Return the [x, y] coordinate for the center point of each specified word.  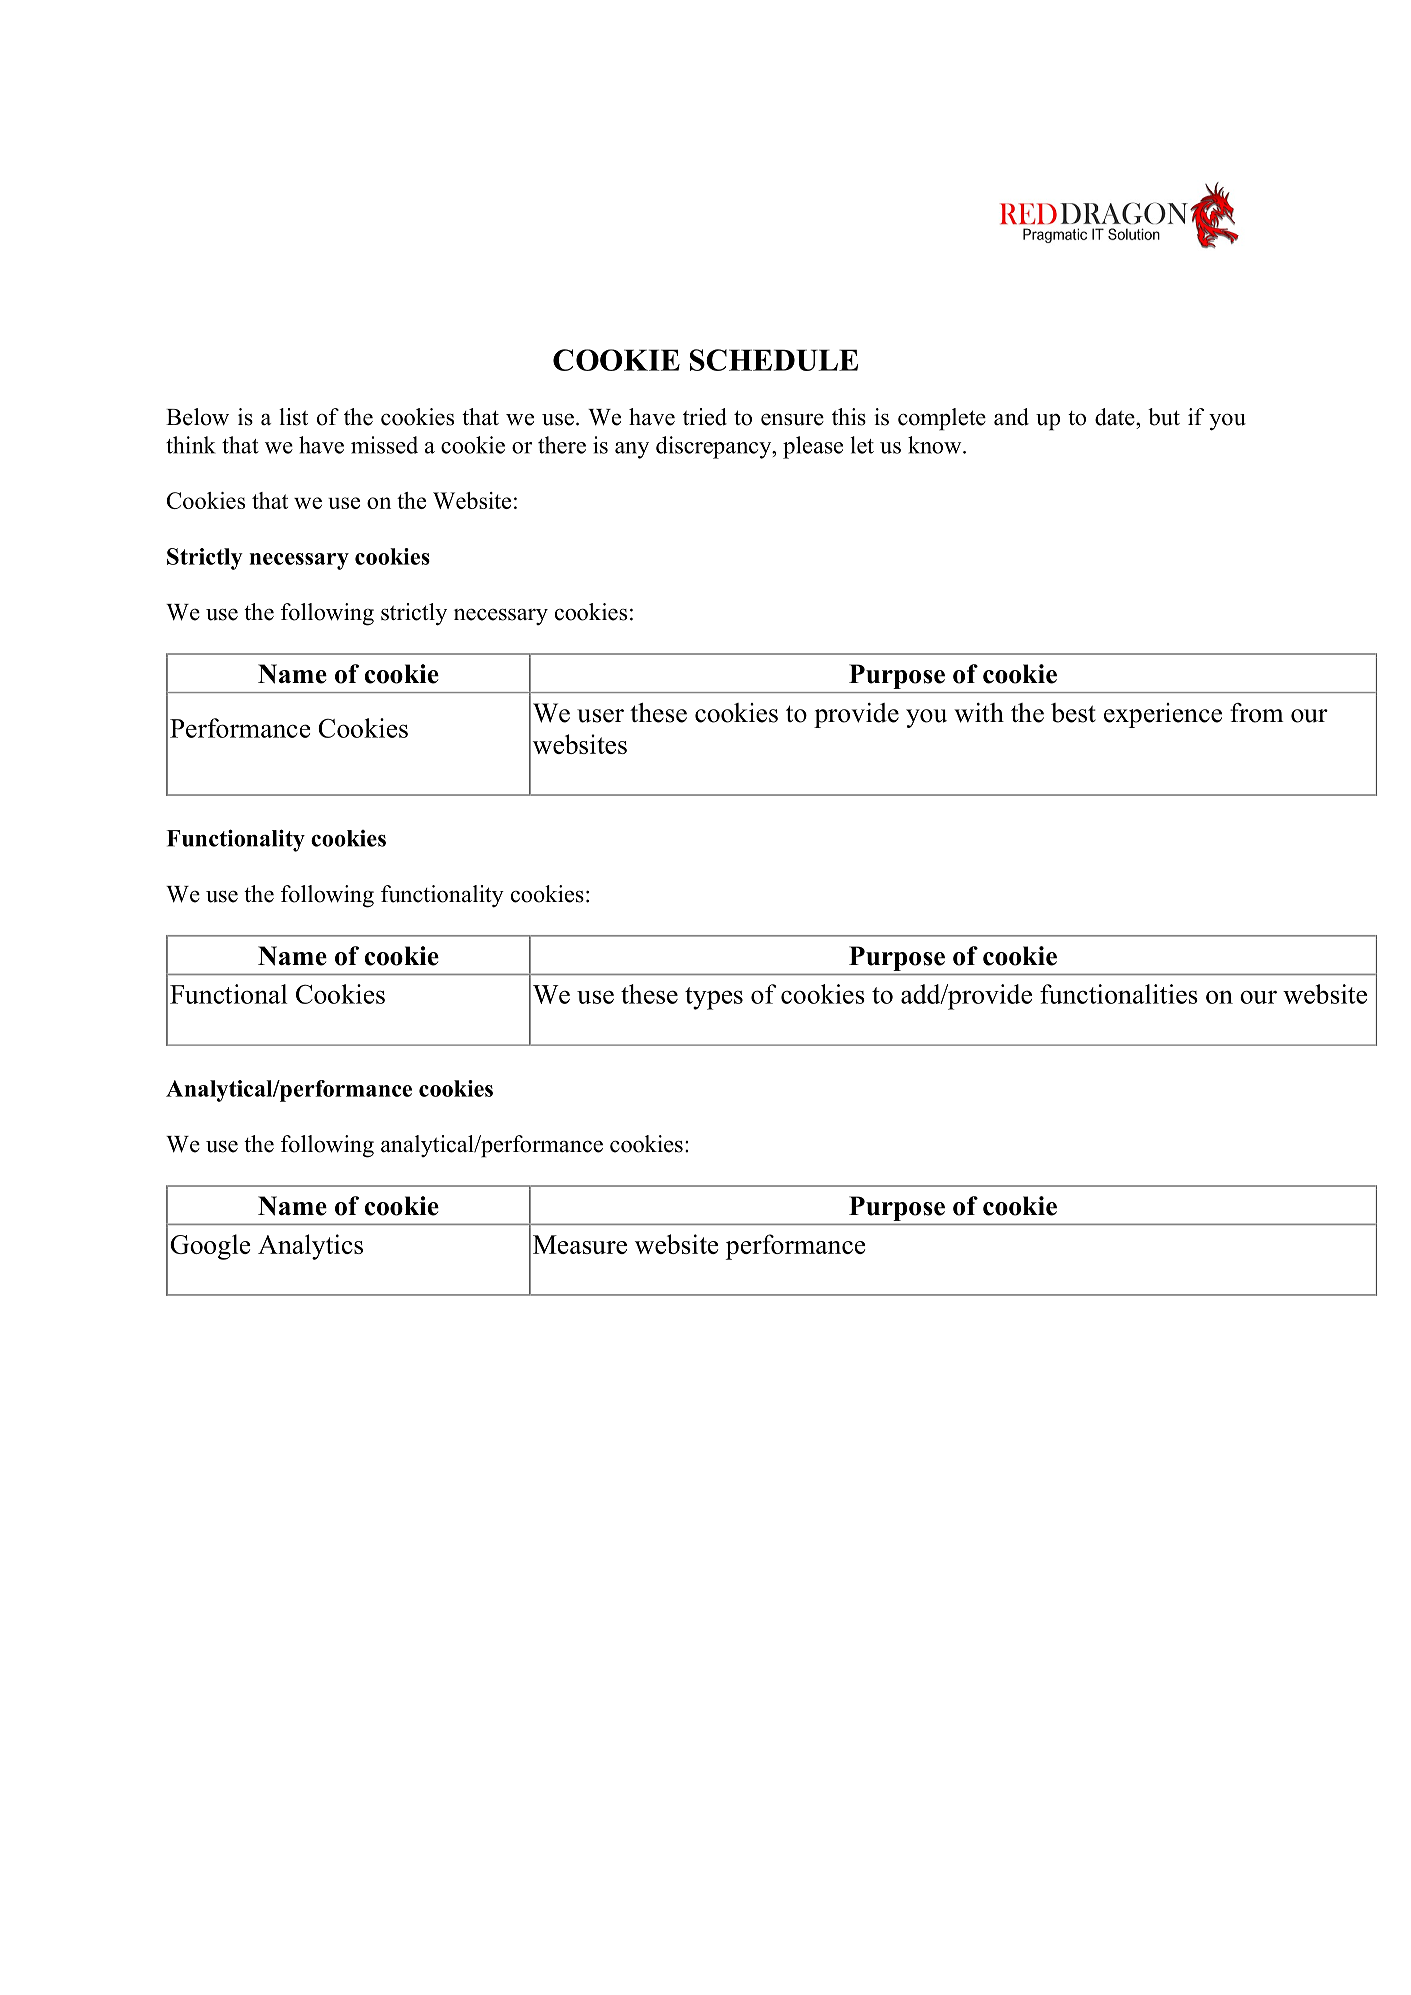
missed [384, 445]
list [293, 417]
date [1116, 417]
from [1257, 713]
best [1073, 713]
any [632, 450]
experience [1163, 715]
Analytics [310, 1247]
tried [705, 417]
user [600, 716]
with [979, 713]
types [714, 998]
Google [210, 1247]
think [191, 445]
